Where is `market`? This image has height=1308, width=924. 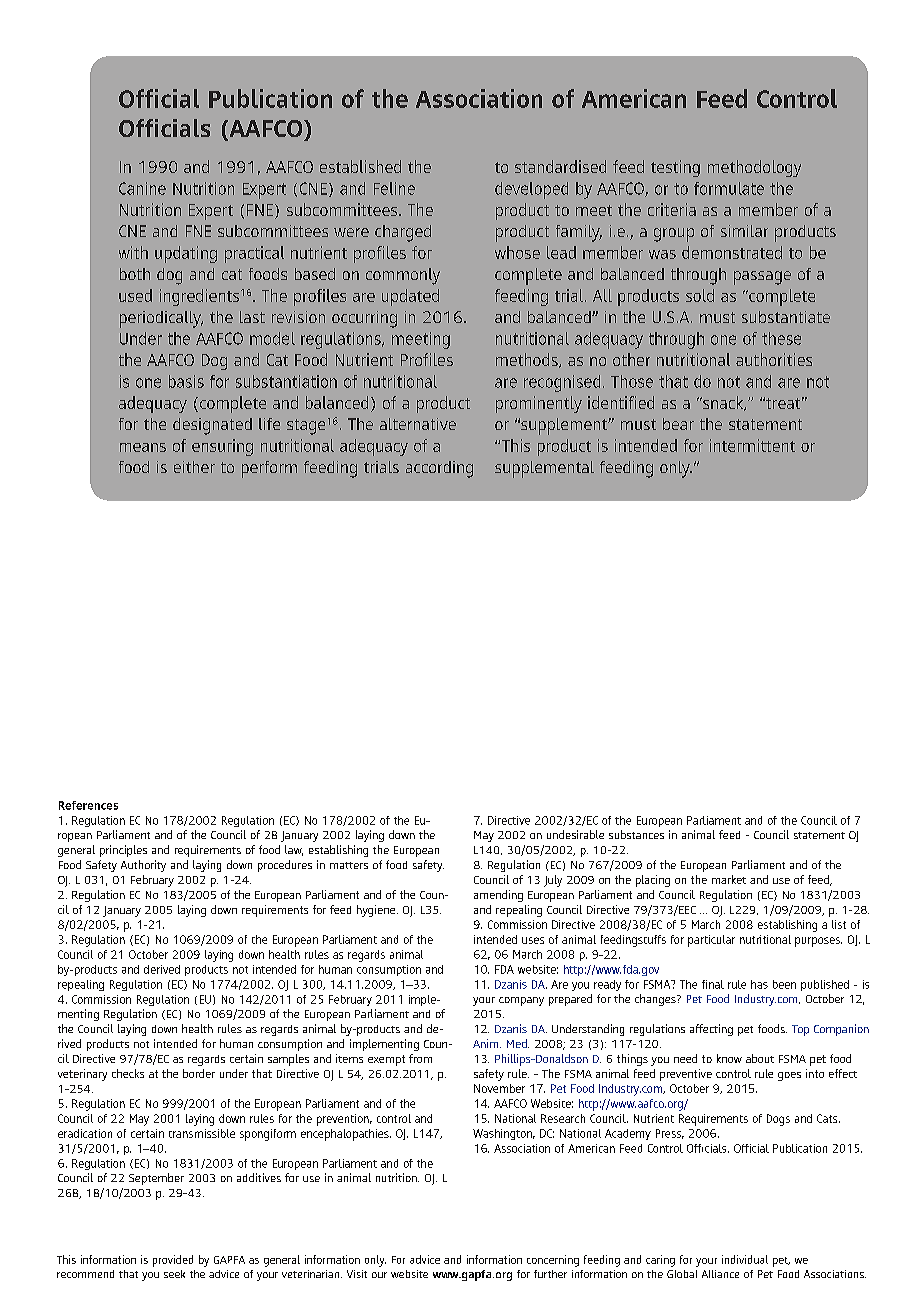
market is located at coordinates (729, 879).
